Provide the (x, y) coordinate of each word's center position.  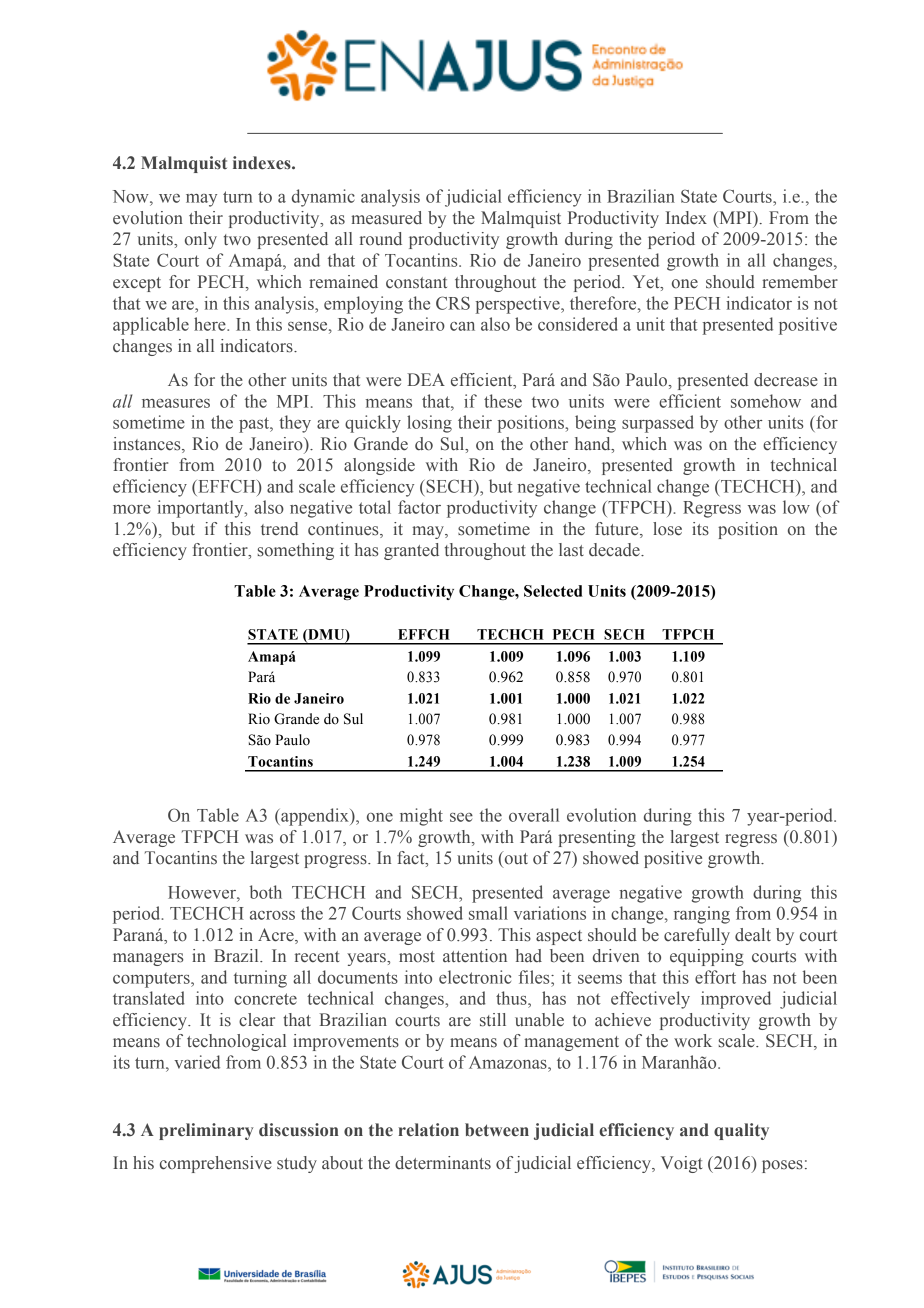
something (296, 551)
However (203, 892)
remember (800, 282)
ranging (702, 915)
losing (429, 424)
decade (615, 550)
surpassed (658, 424)
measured (386, 218)
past (255, 425)
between (497, 1130)
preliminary (206, 1131)
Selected (553, 591)
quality (741, 1131)
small (488, 913)
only (201, 240)
